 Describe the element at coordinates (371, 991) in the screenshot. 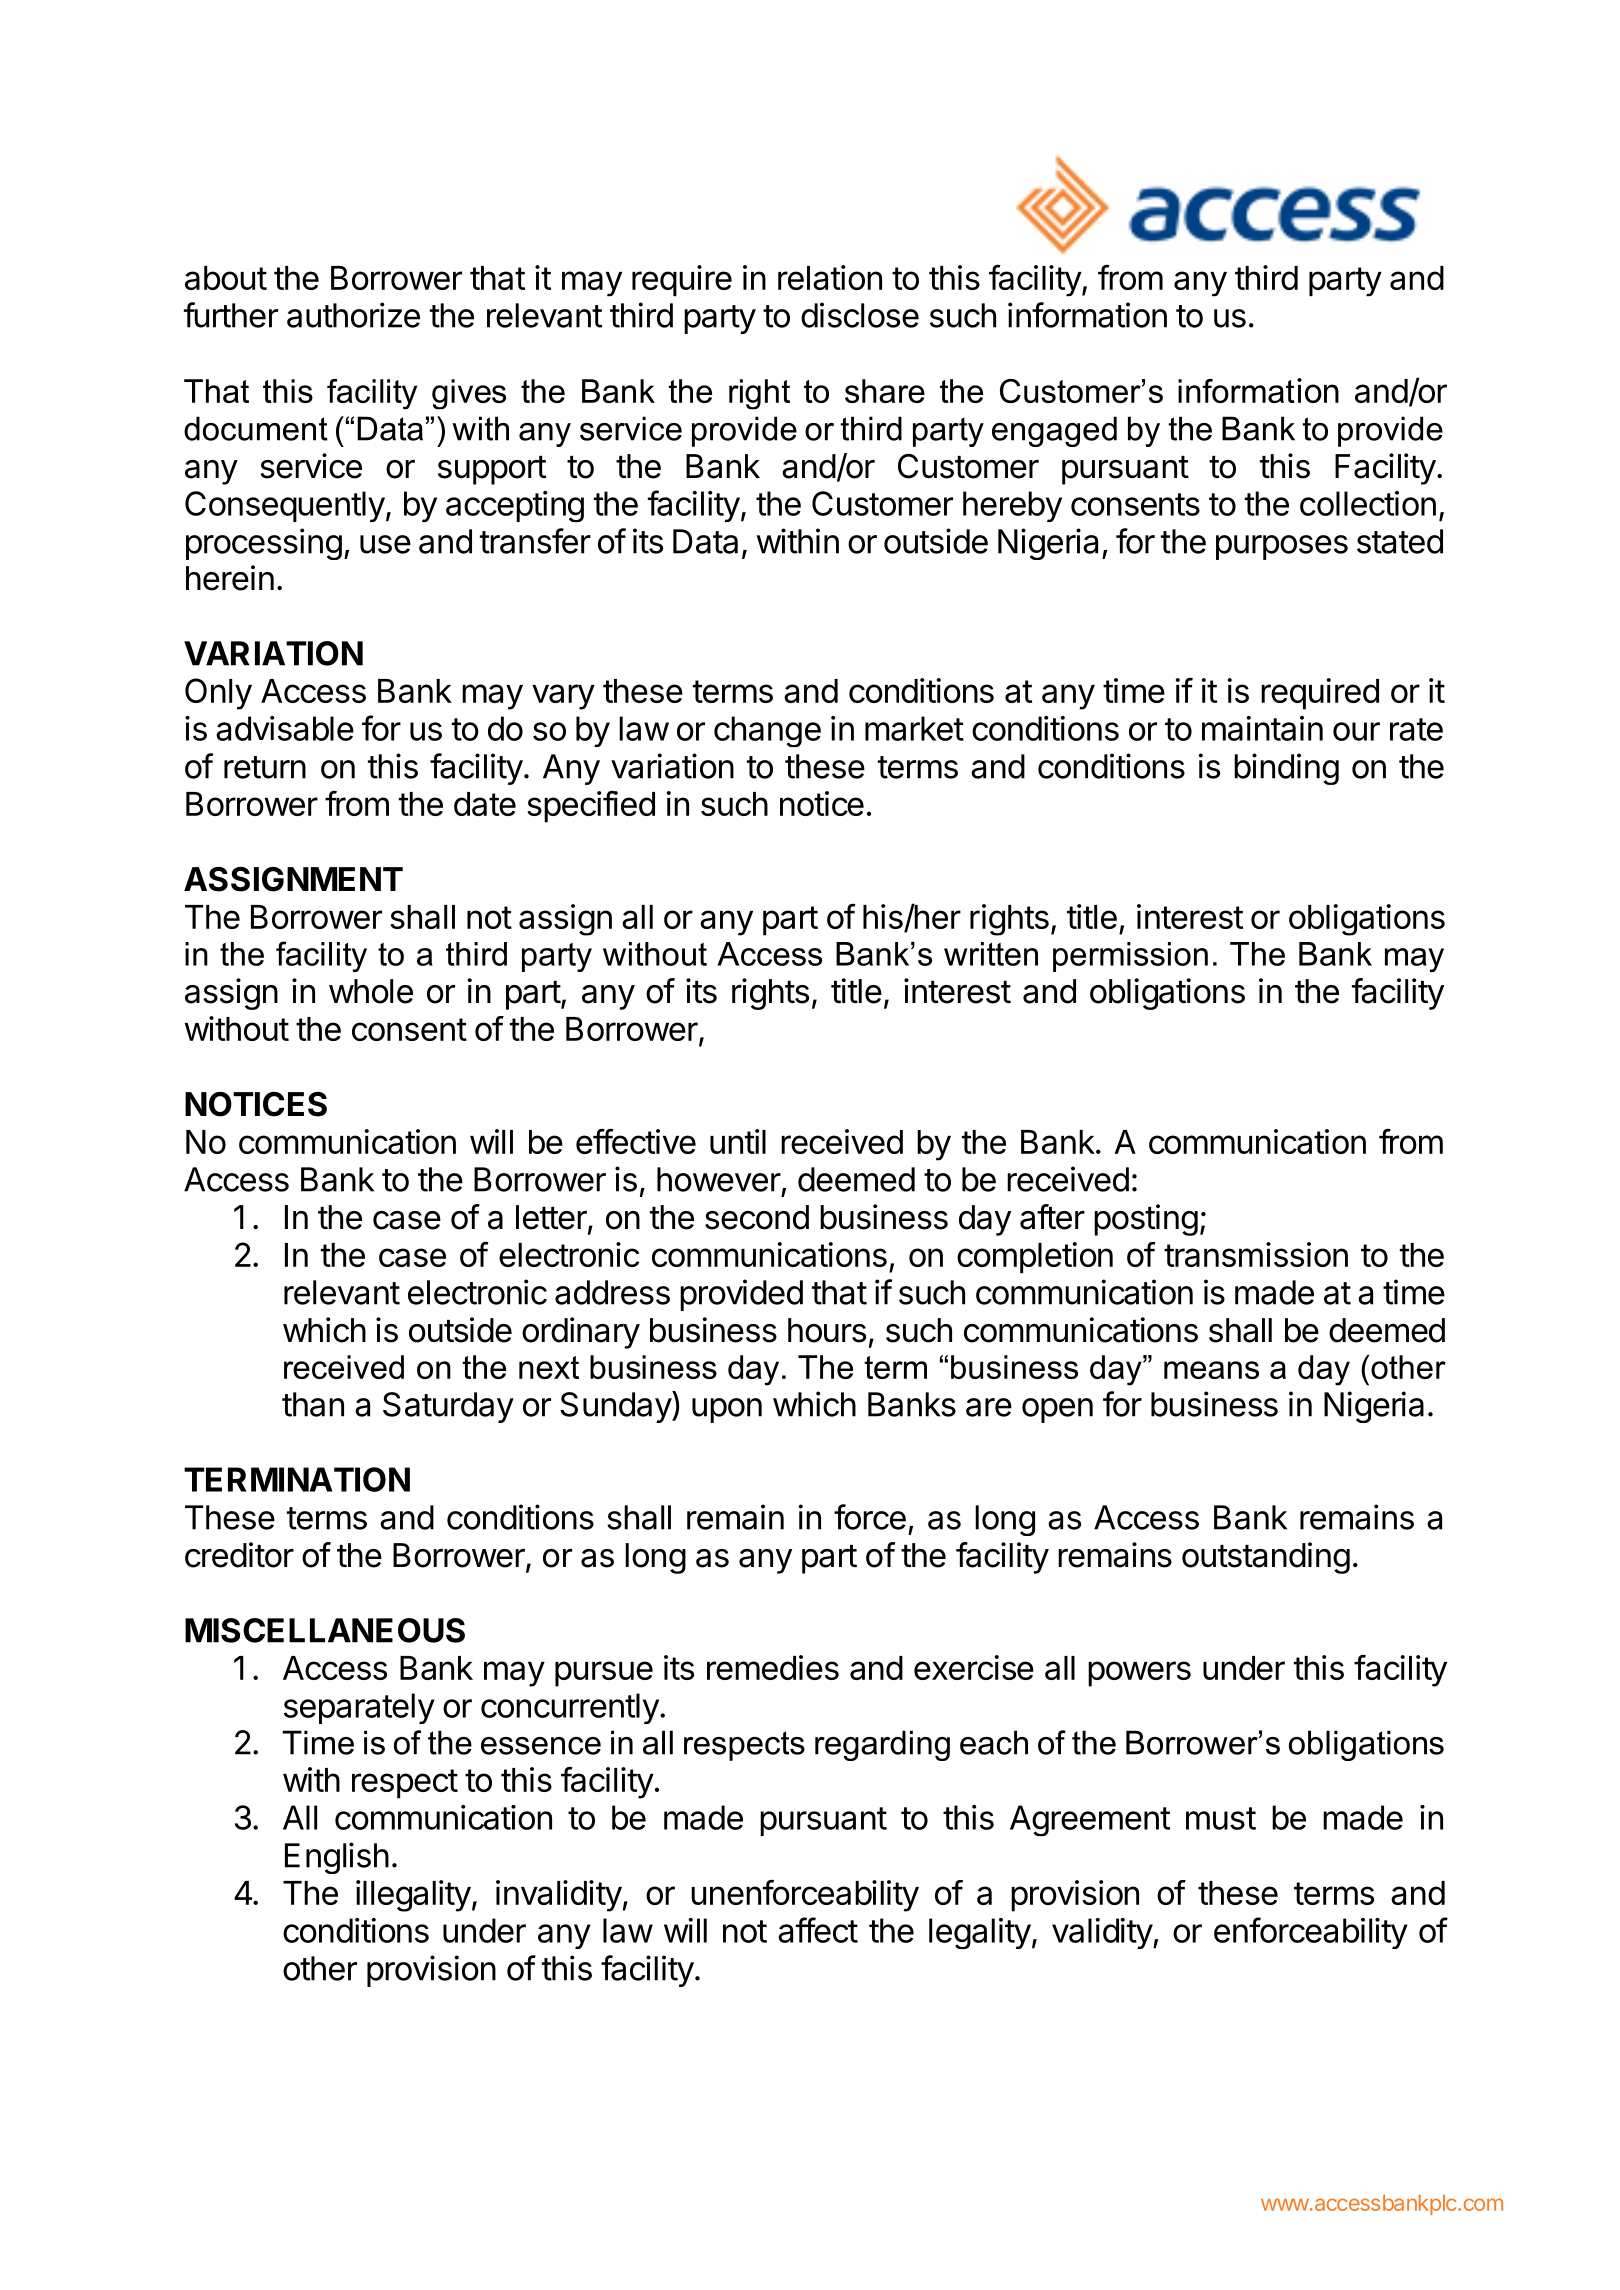

I see `whole` at that location.
